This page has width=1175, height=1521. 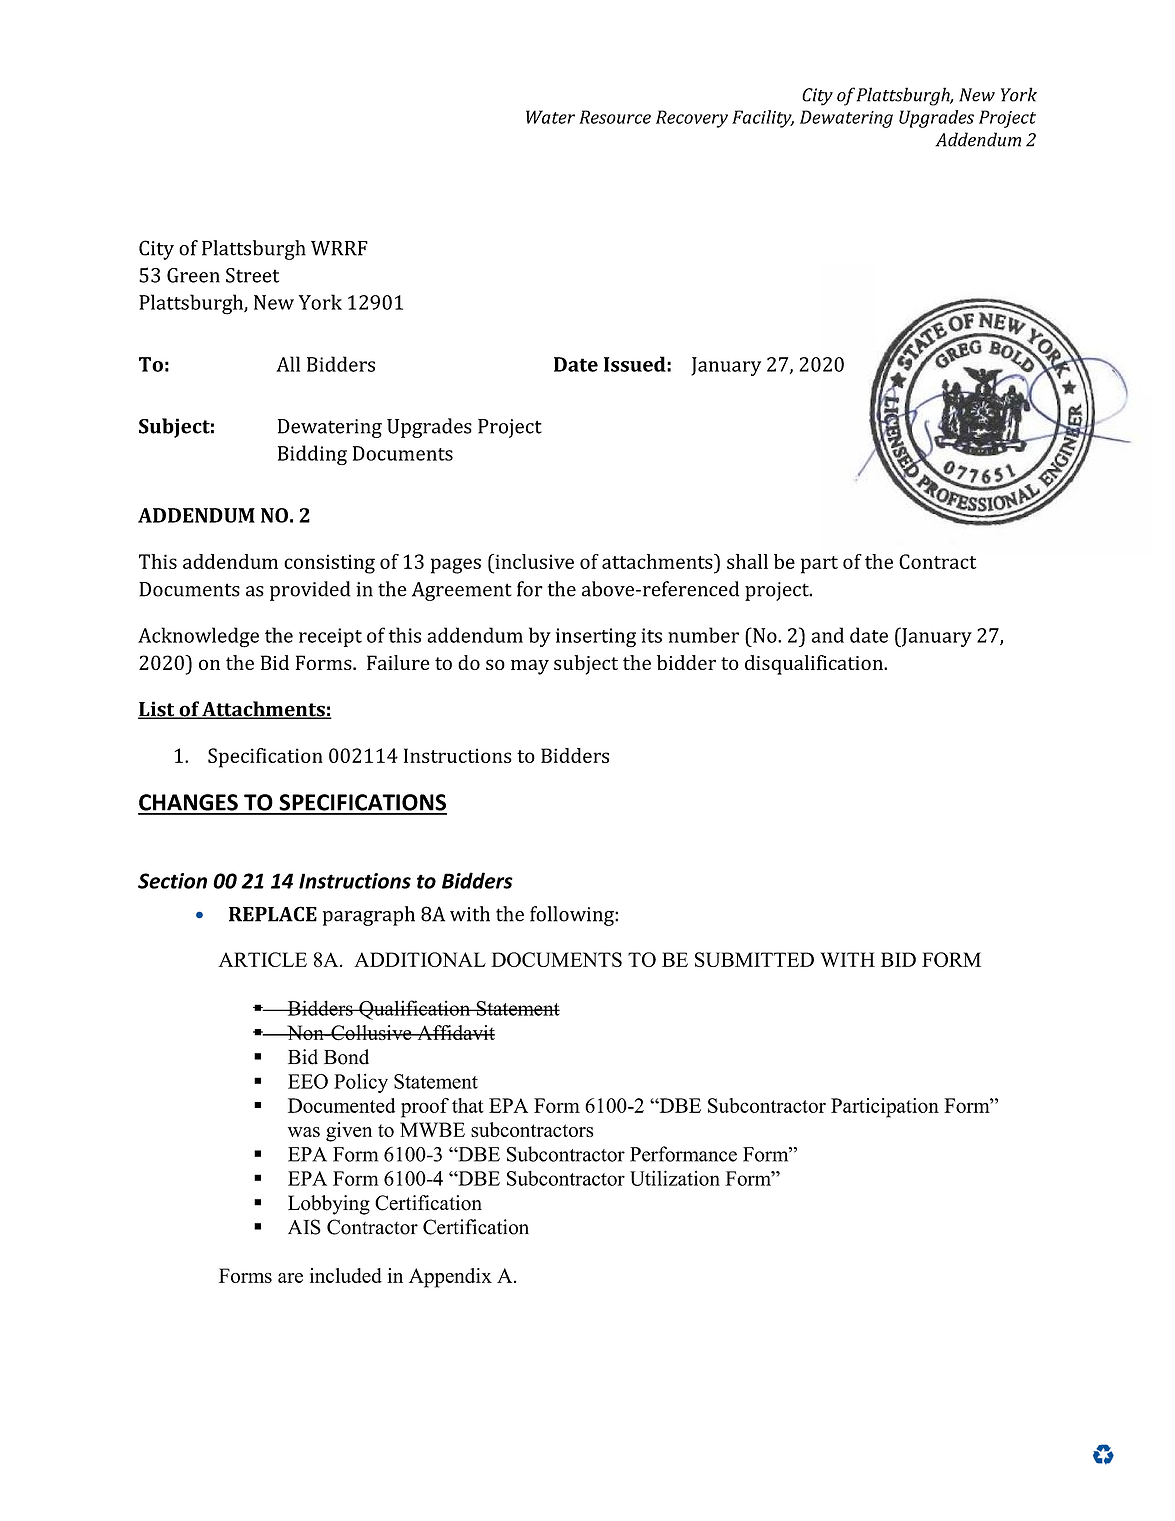 I want to click on number, so click(x=703, y=635).
